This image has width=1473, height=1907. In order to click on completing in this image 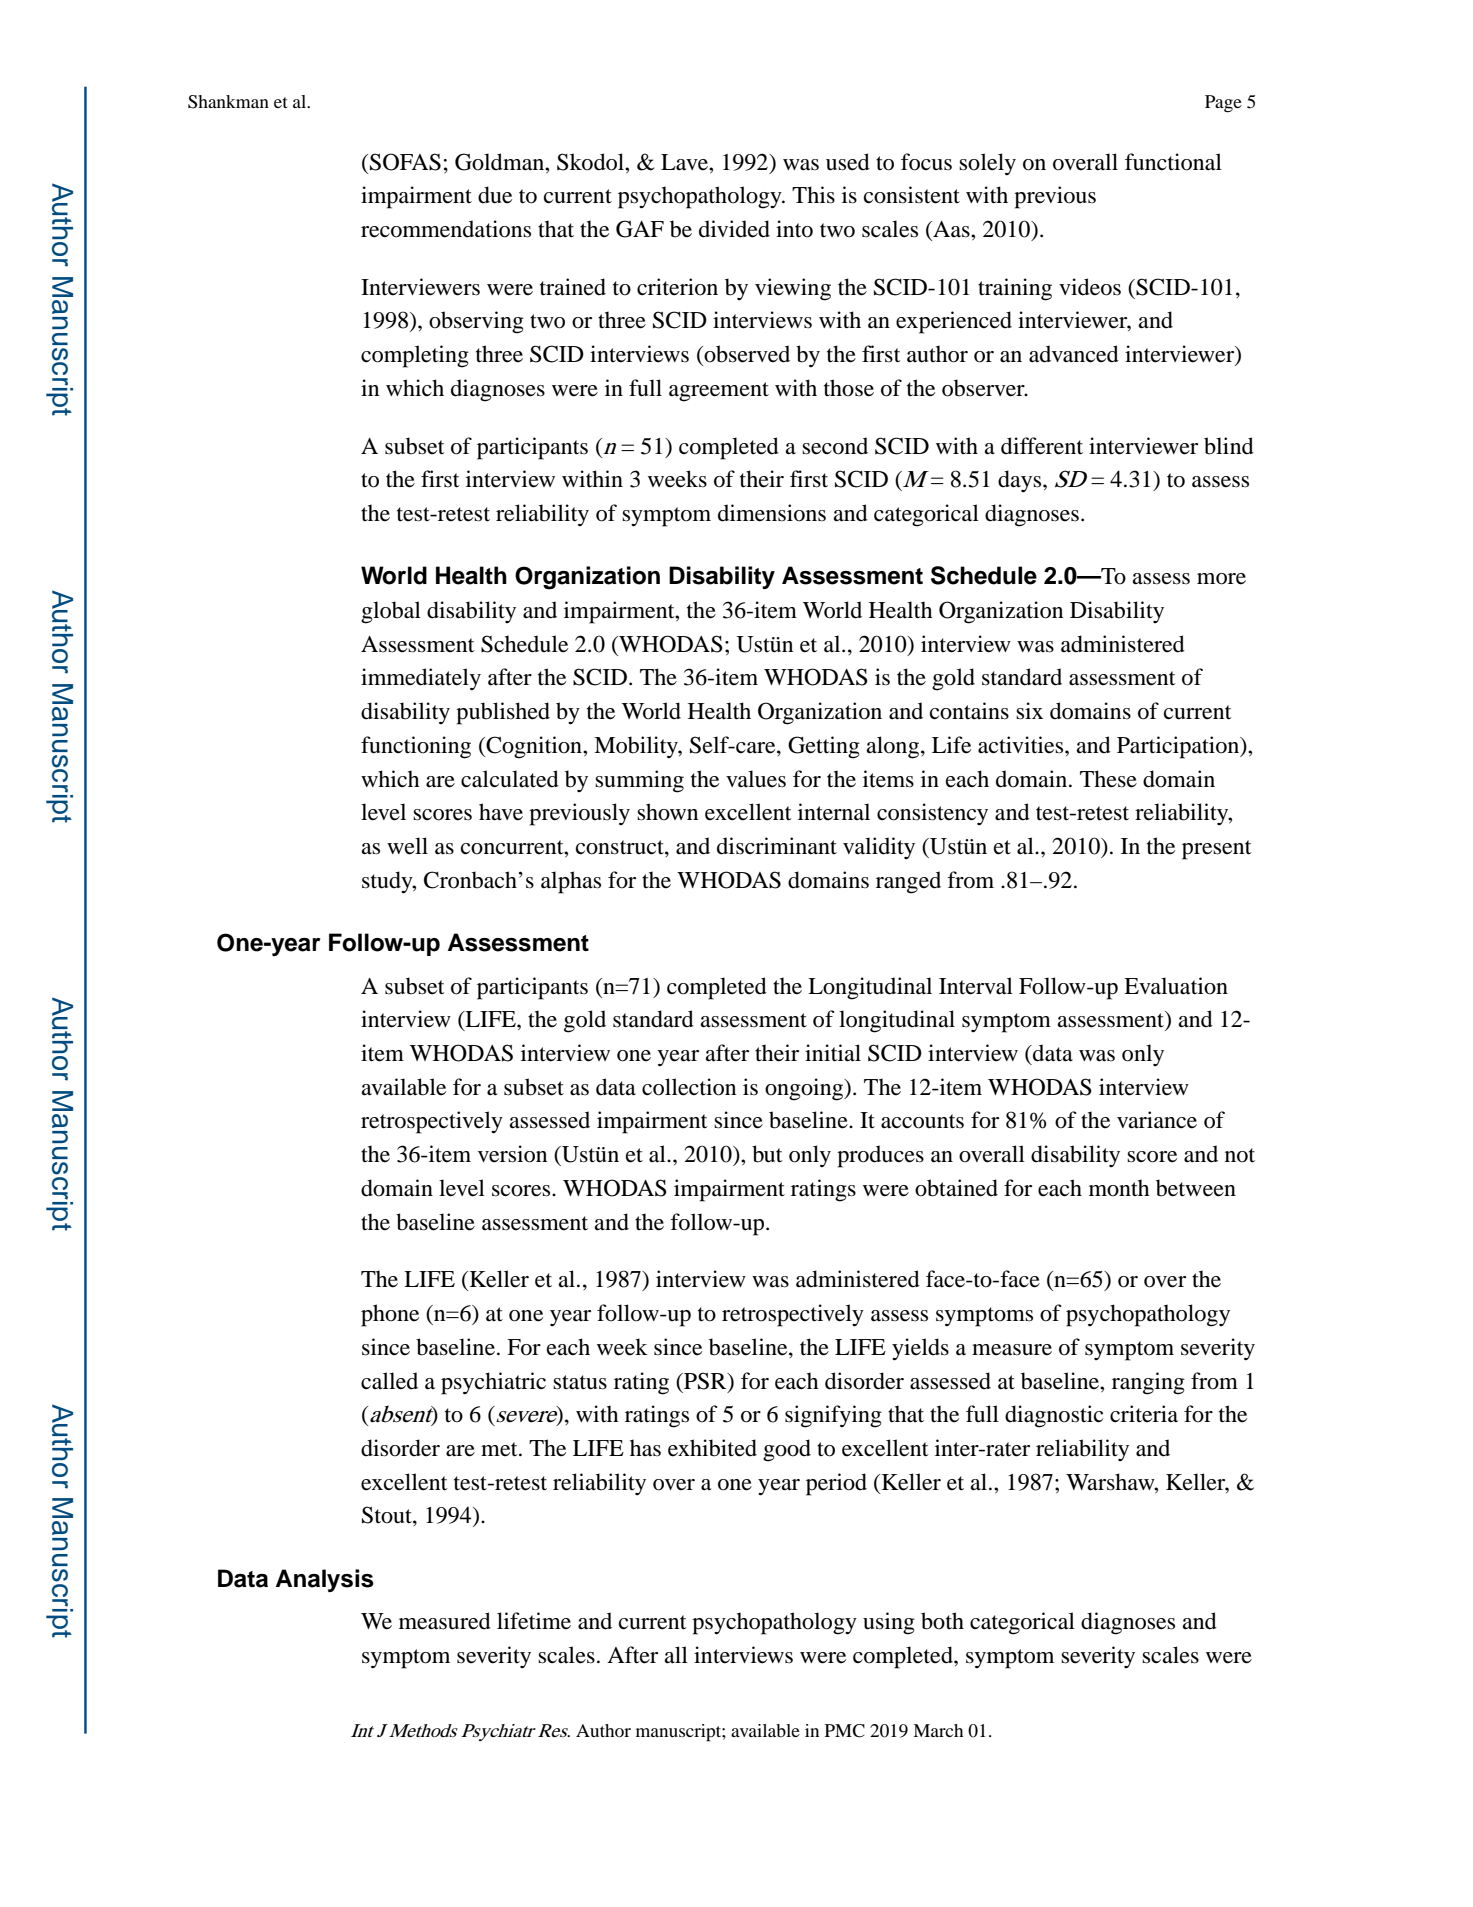, I will do `click(415, 356)`.
